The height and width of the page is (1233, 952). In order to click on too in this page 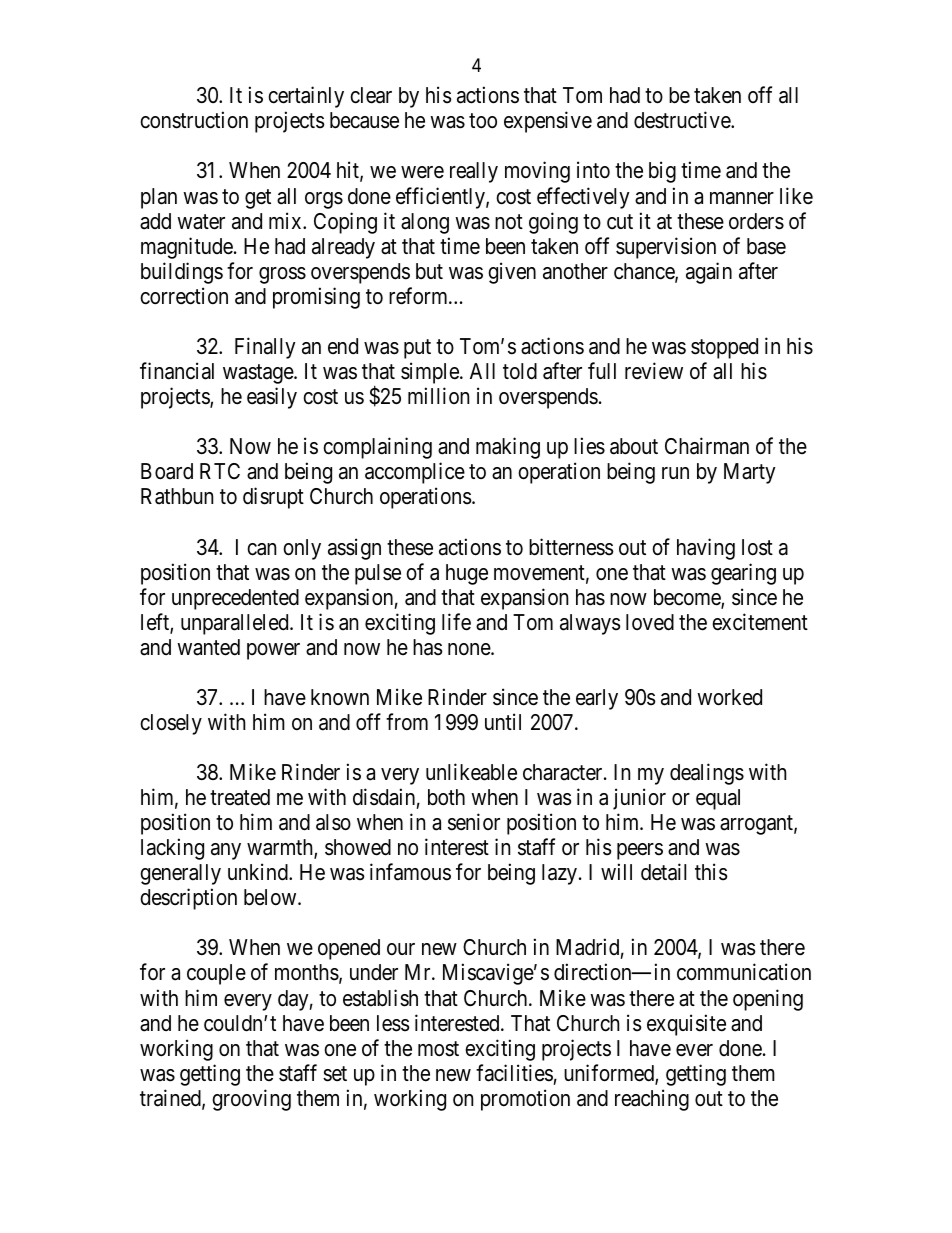, I will do `click(483, 121)`.
